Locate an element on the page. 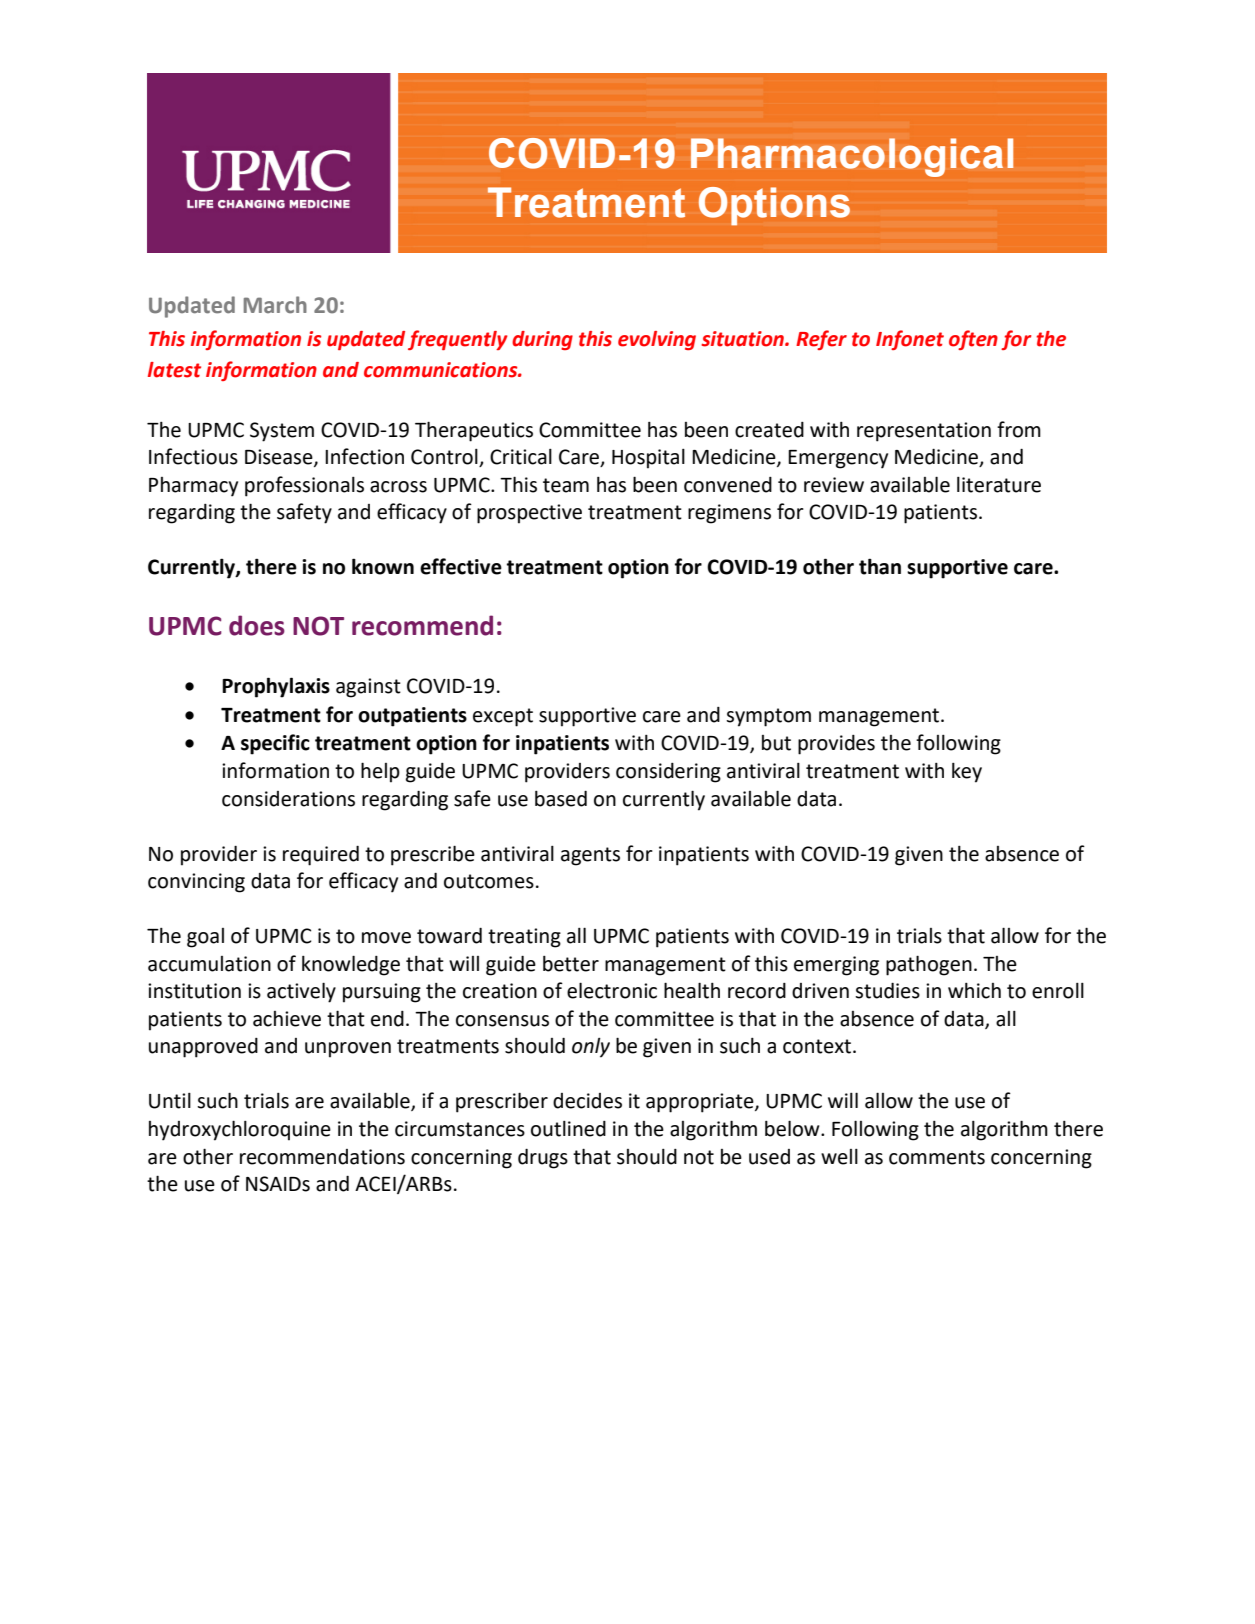 This document has height=1624, width=1255. Pharmacological is located at coordinates (852, 157).
